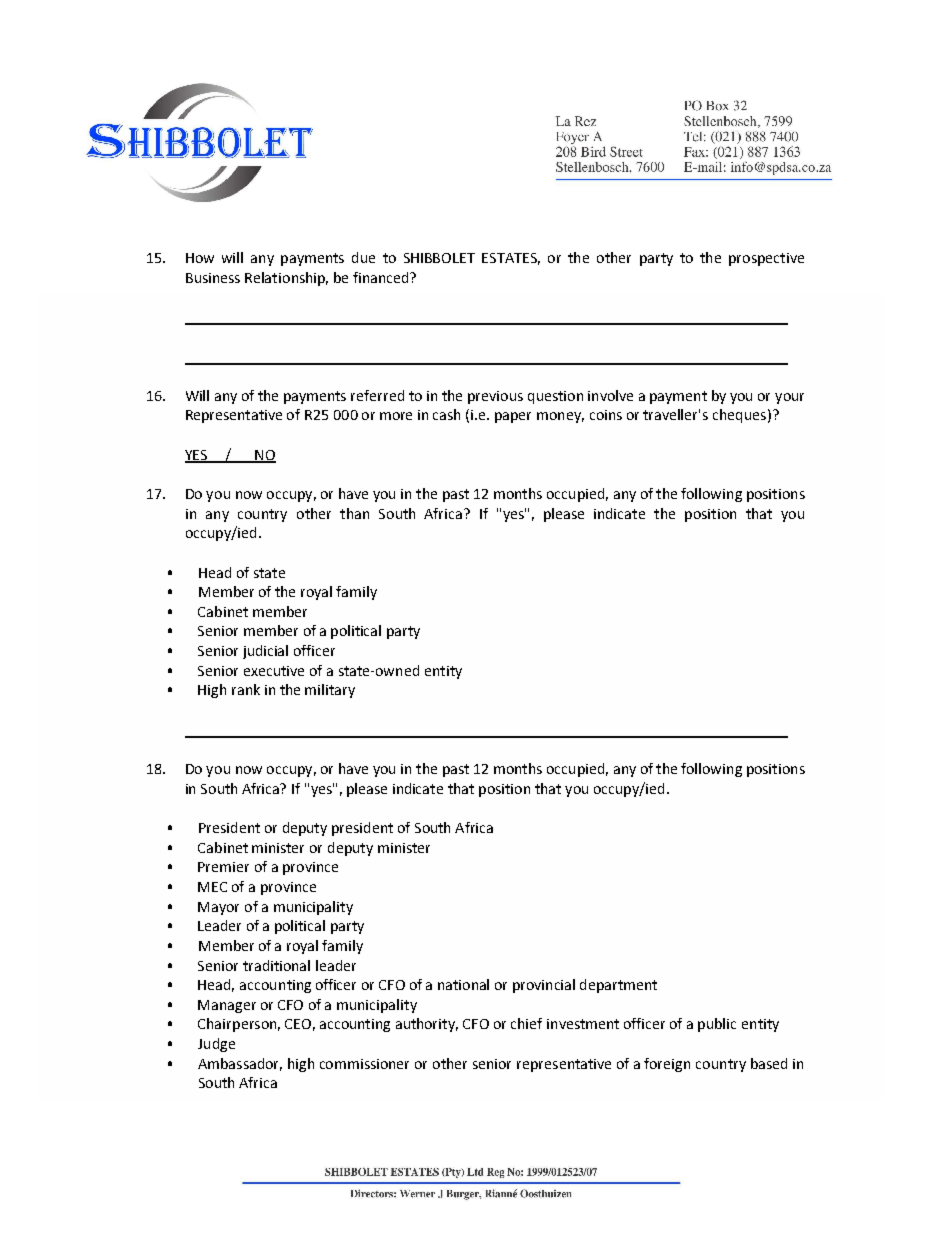 This screenshot has height=1233, width=952. What do you see at coordinates (739, 416) in the screenshot?
I see `cheques` at bounding box center [739, 416].
